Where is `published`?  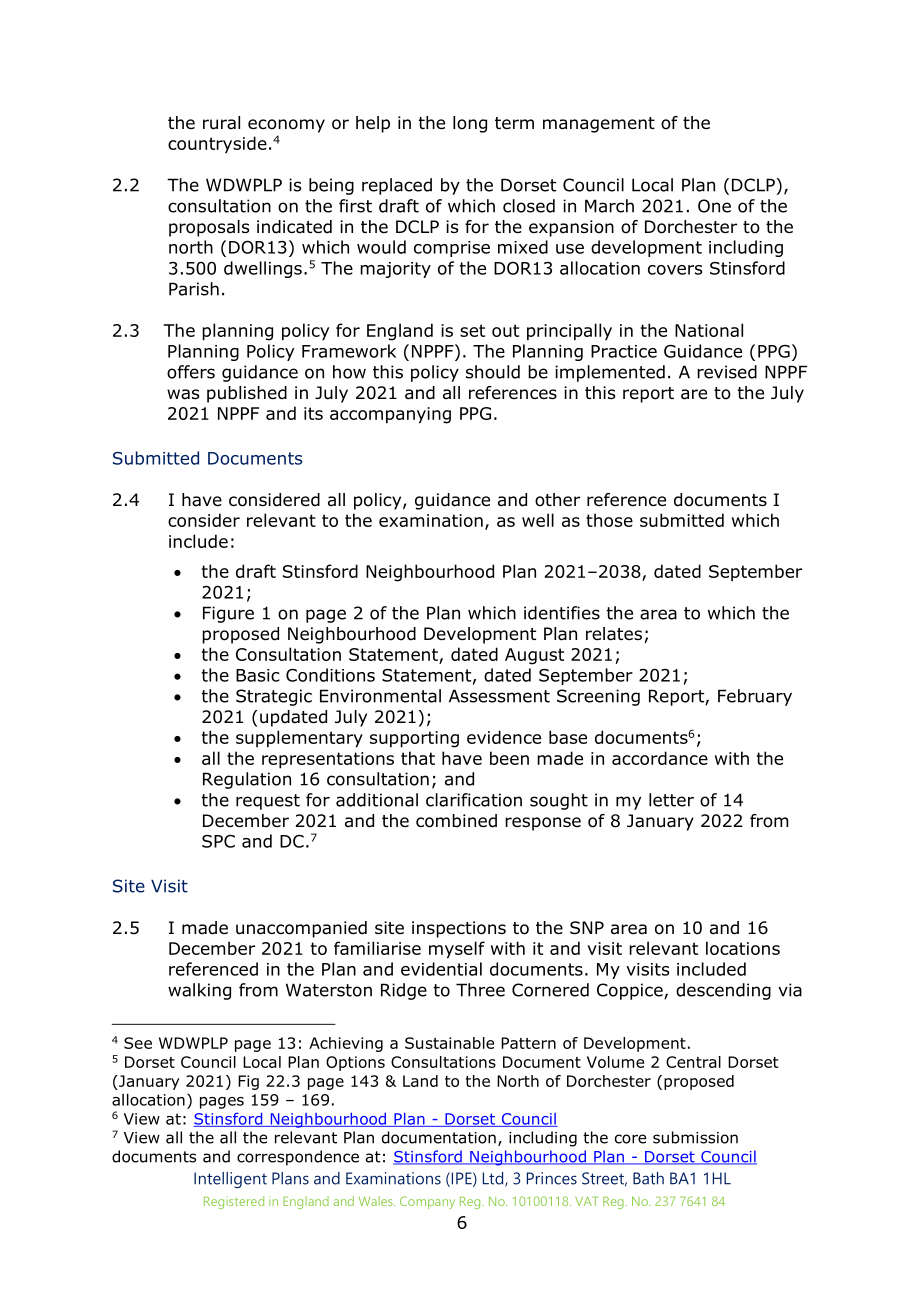 published is located at coordinates (247, 394).
